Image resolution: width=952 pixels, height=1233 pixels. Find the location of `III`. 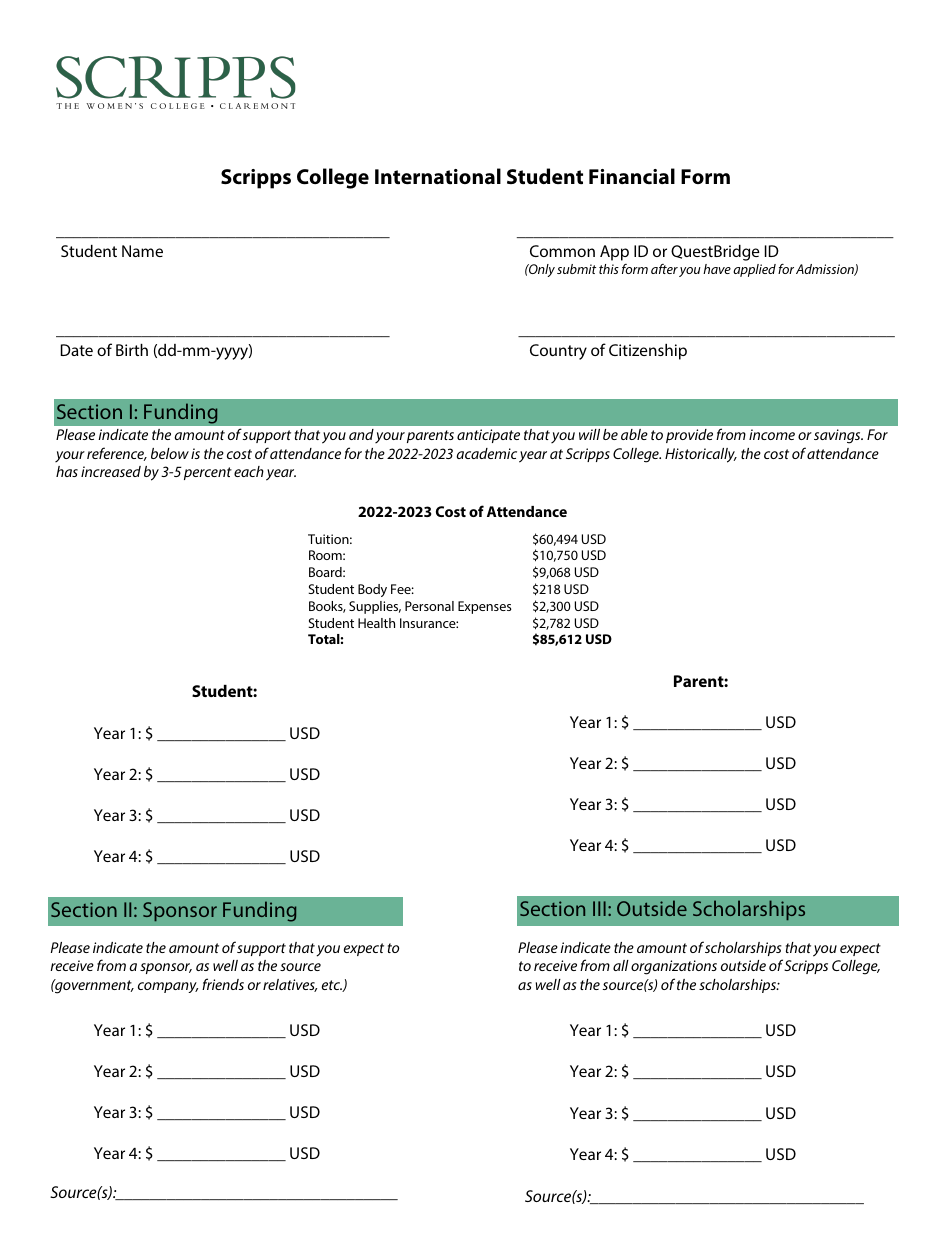

III is located at coordinates (599, 908).
